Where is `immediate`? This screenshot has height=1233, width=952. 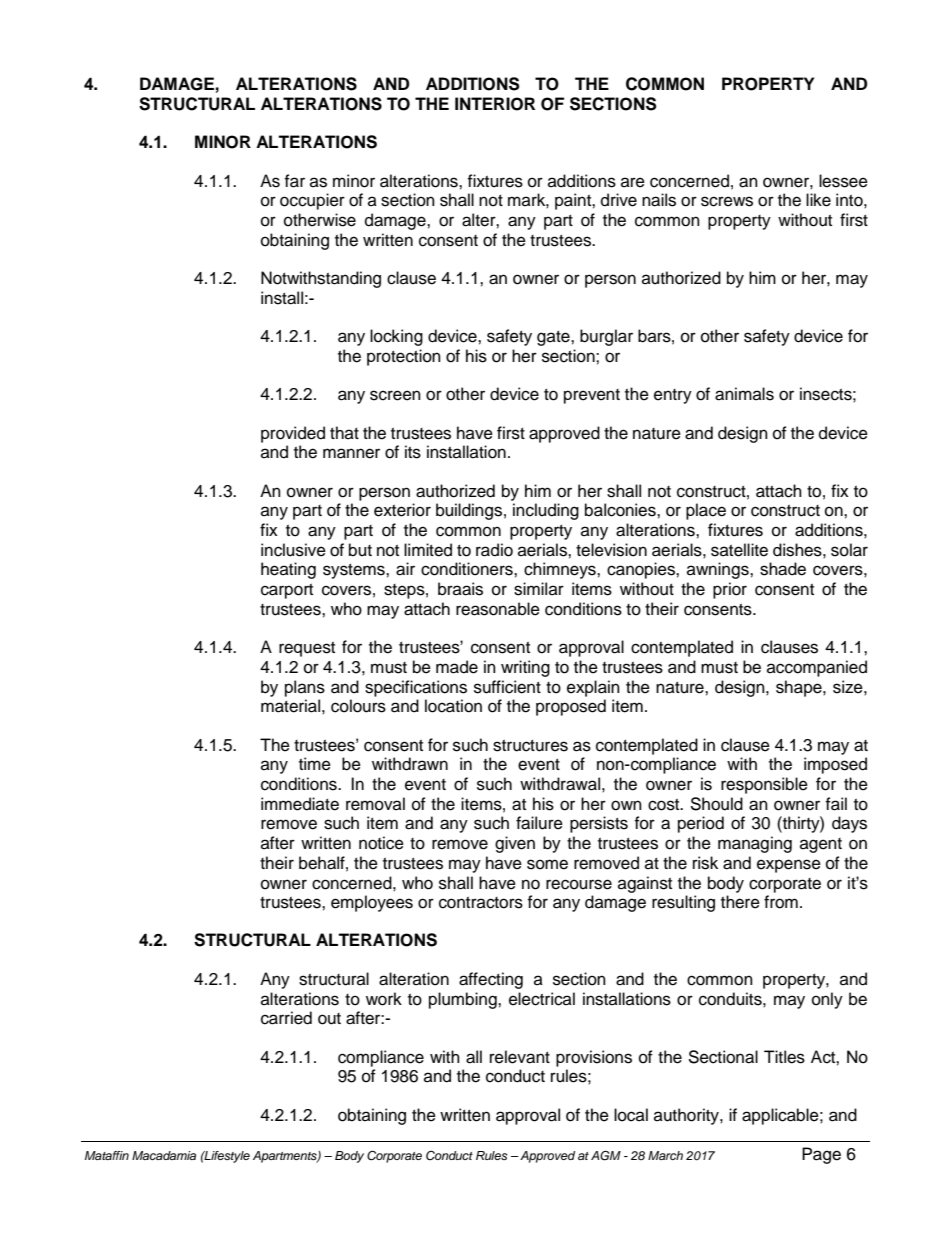
immediate is located at coordinates (300, 804).
